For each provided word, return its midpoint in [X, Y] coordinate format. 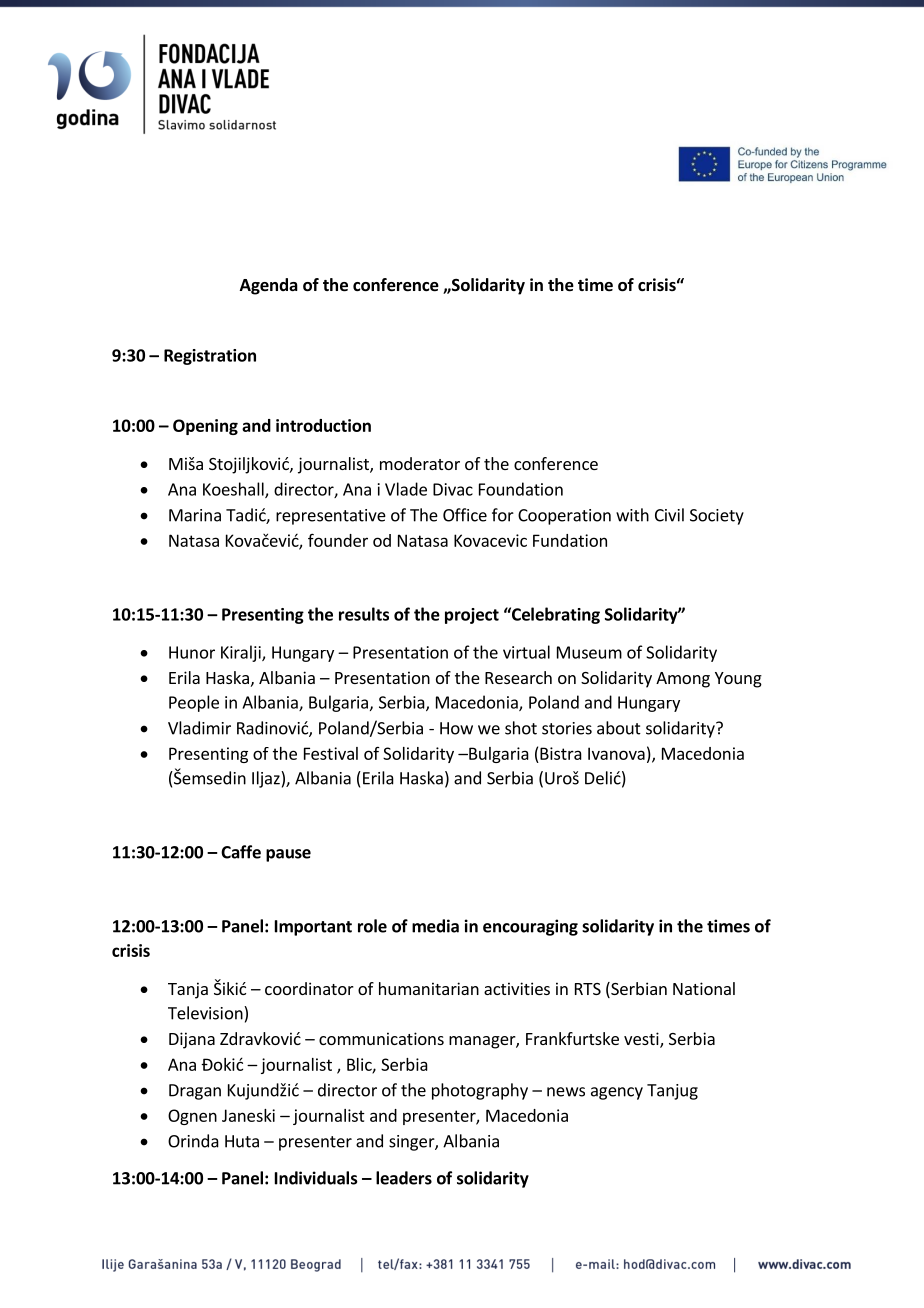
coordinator [309, 988]
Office [465, 515]
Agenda [269, 286]
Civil [669, 515]
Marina [195, 515]
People [194, 703]
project [472, 616]
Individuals [316, 1178]
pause [288, 855]
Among [683, 680]
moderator [420, 463]
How [456, 728]
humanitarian [429, 988]
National [704, 988]
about [619, 728]
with [632, 515]
